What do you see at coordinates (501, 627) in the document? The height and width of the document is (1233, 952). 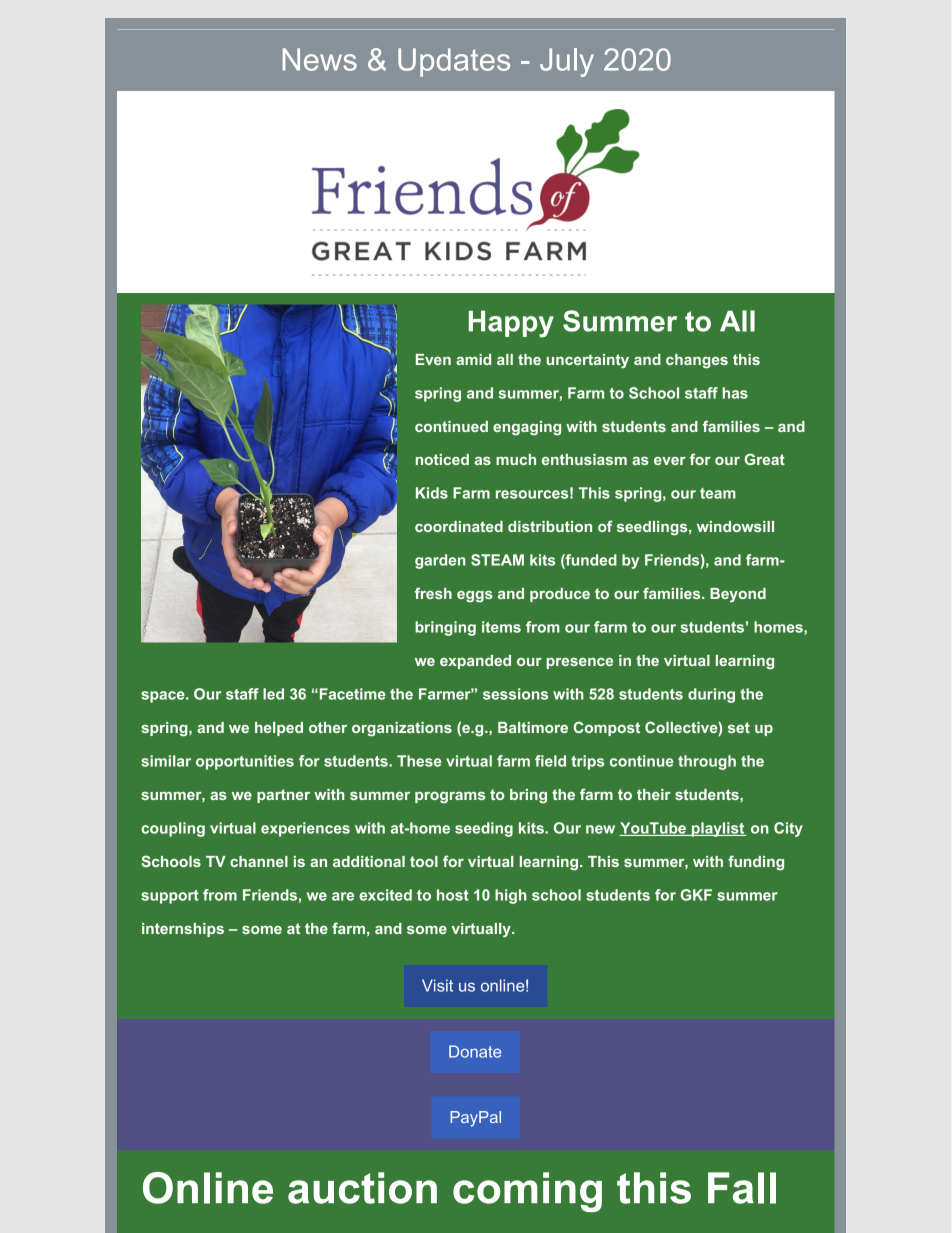 I see `items` at bounding box center [501, 627].
